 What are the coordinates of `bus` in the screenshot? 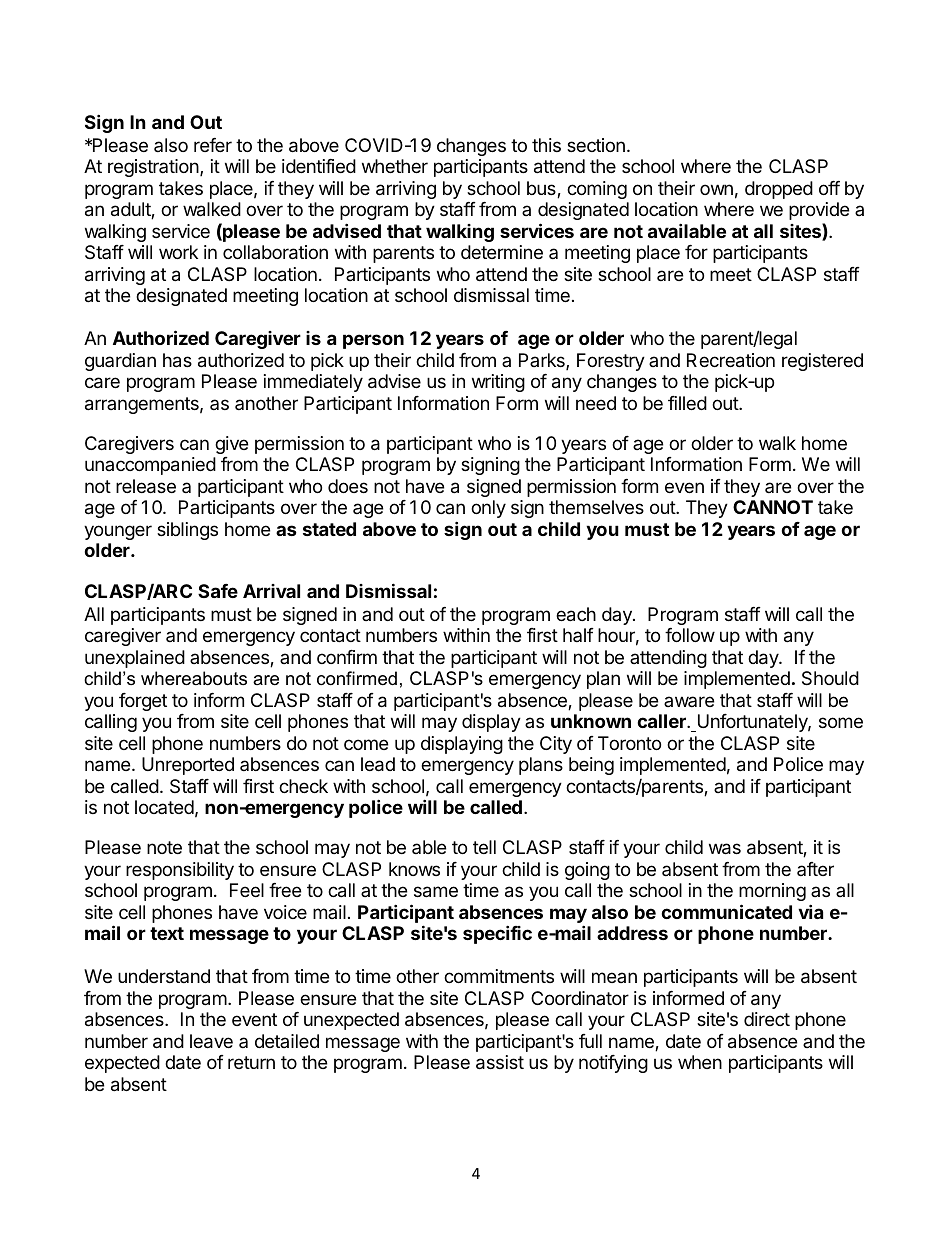 It's located at (542, 189).
